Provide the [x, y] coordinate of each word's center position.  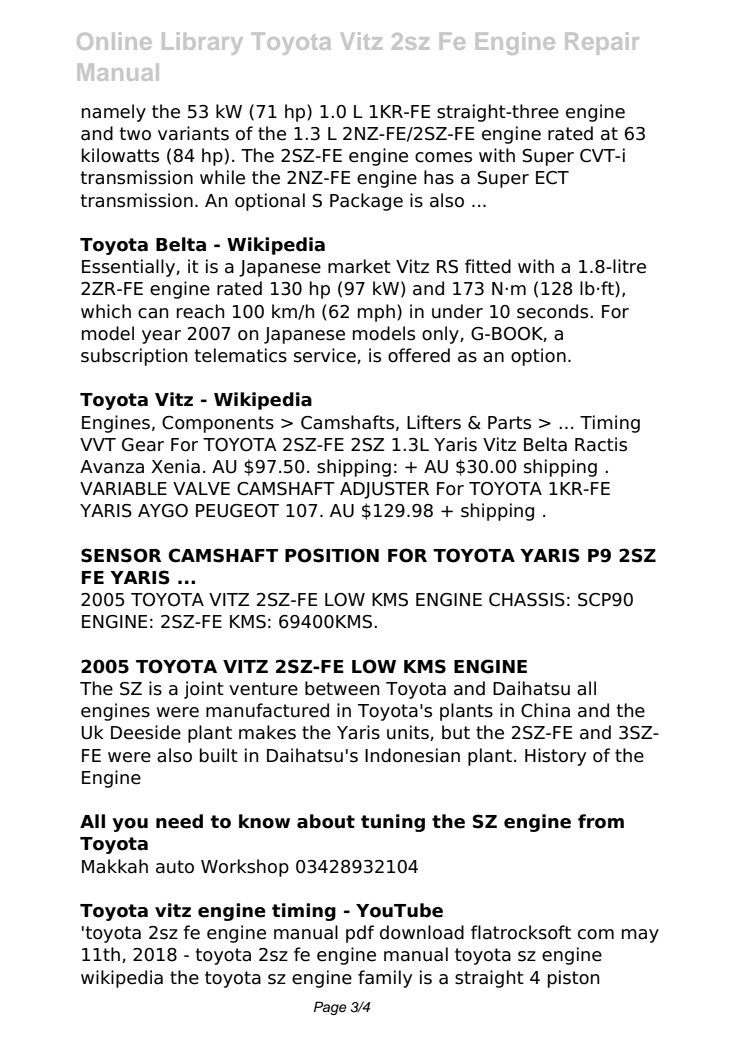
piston [574, 979]
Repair [602, 43]
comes [443, 157]
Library [202, 43]
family [385, 979]
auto [175, 867]
